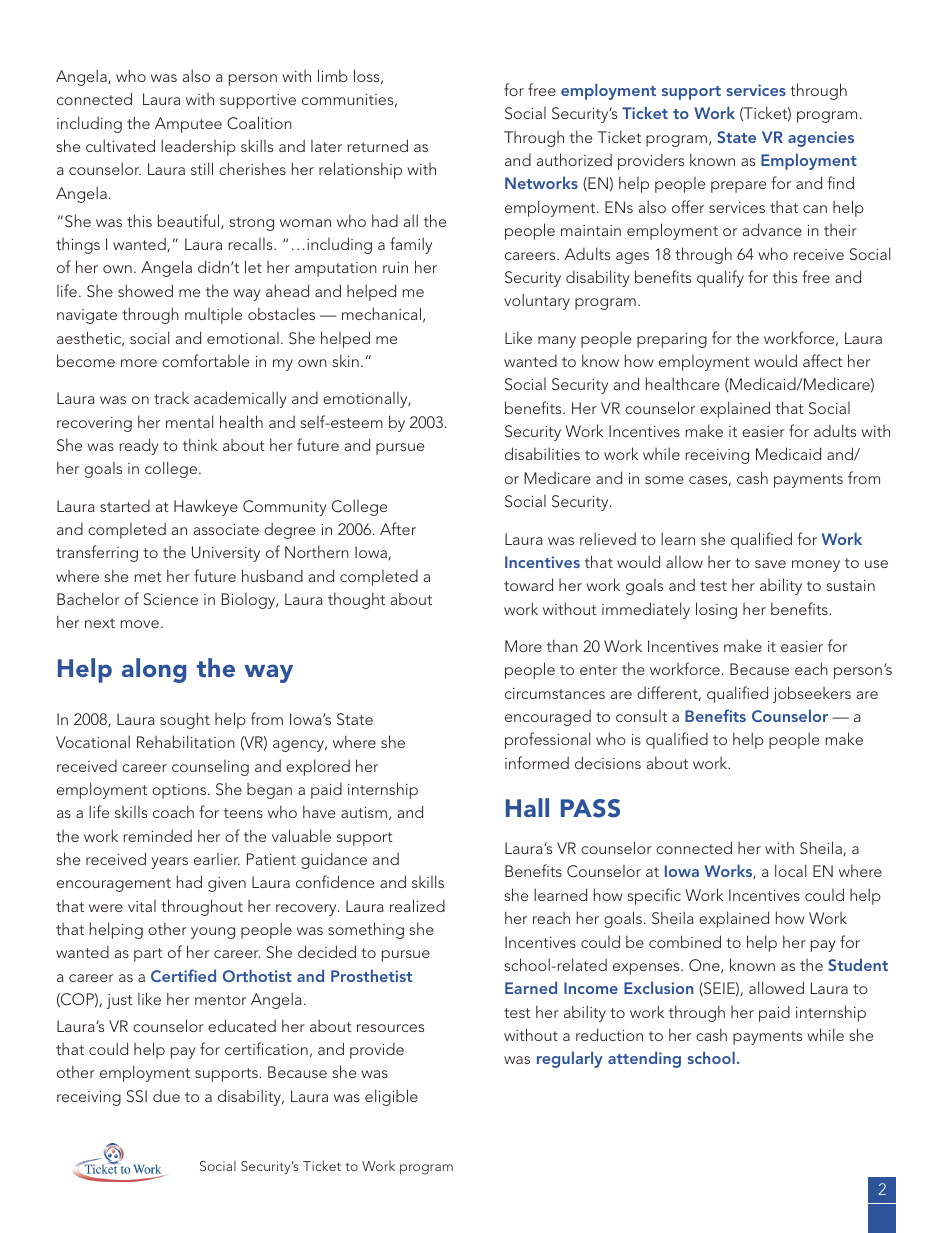 This screenshot has width=952, height=1233. Describe the element at coordinates (391, 1097) in the screenshot. I see `eligible` at that location.
